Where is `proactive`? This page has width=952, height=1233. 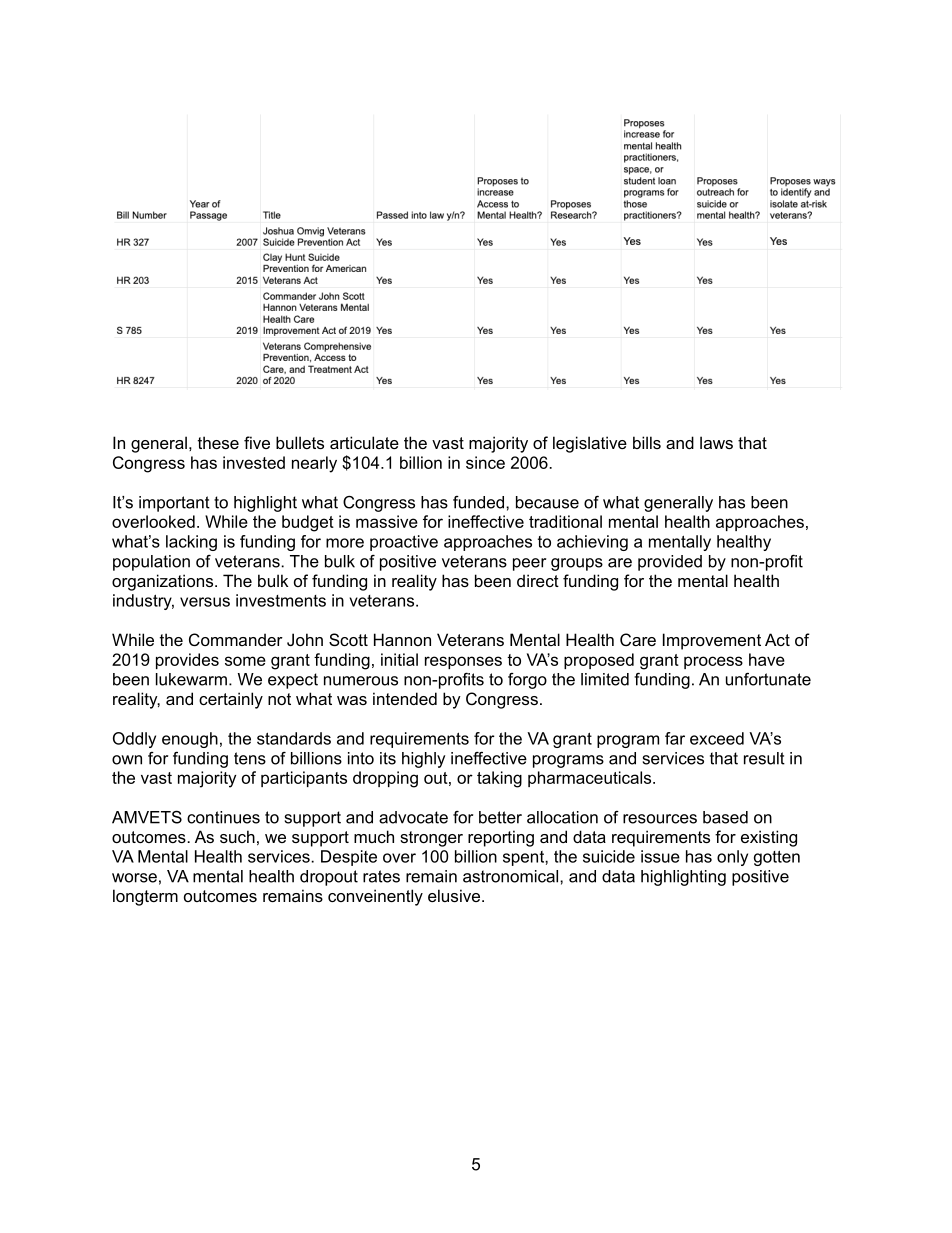
proactive is located at coordinates (404, 543).
